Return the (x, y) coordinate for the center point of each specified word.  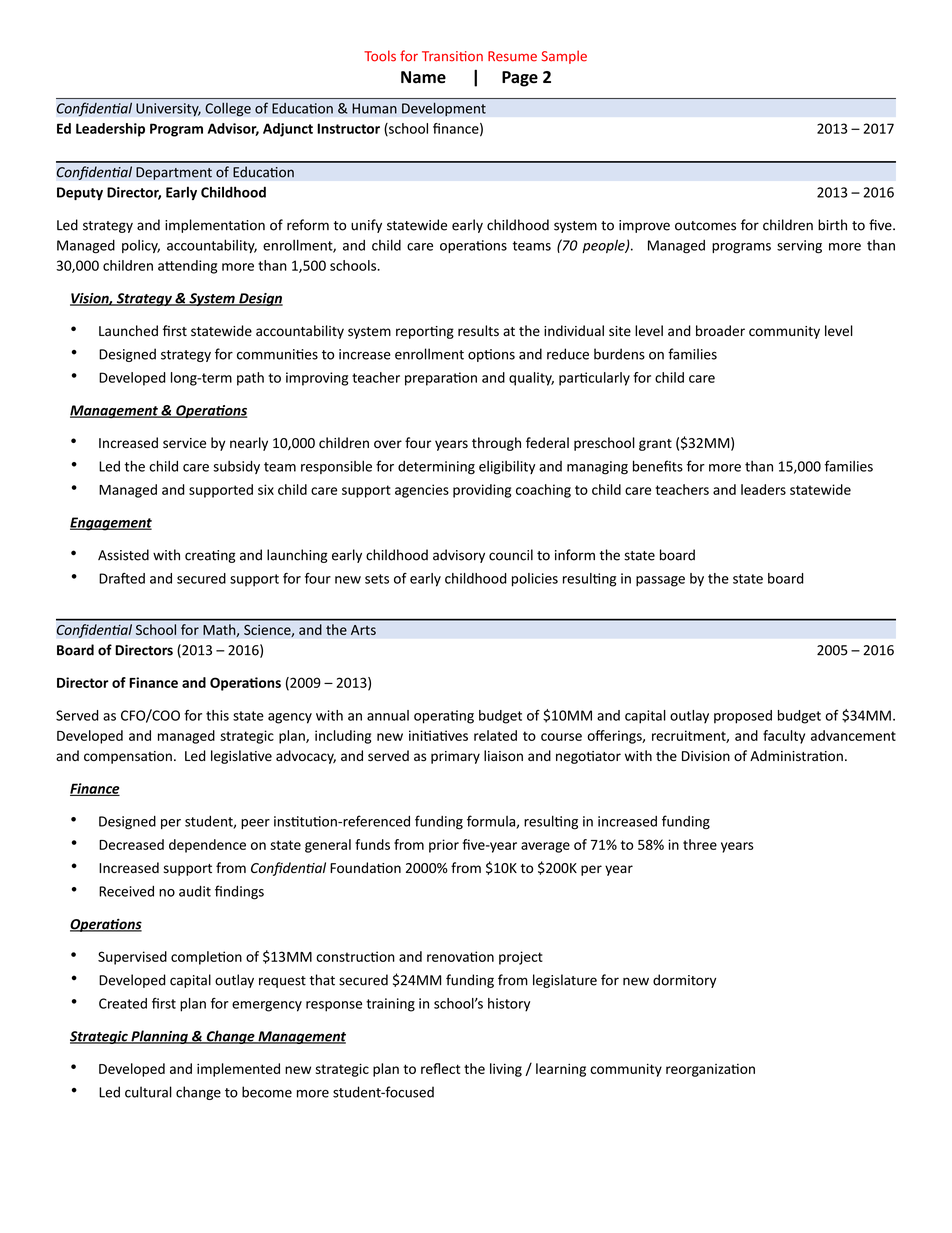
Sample (564, 57)
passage (660, 581)
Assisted (123, 555)
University (168, 110)
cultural (148, 1092)
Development (444, 109)
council (511, 555)
